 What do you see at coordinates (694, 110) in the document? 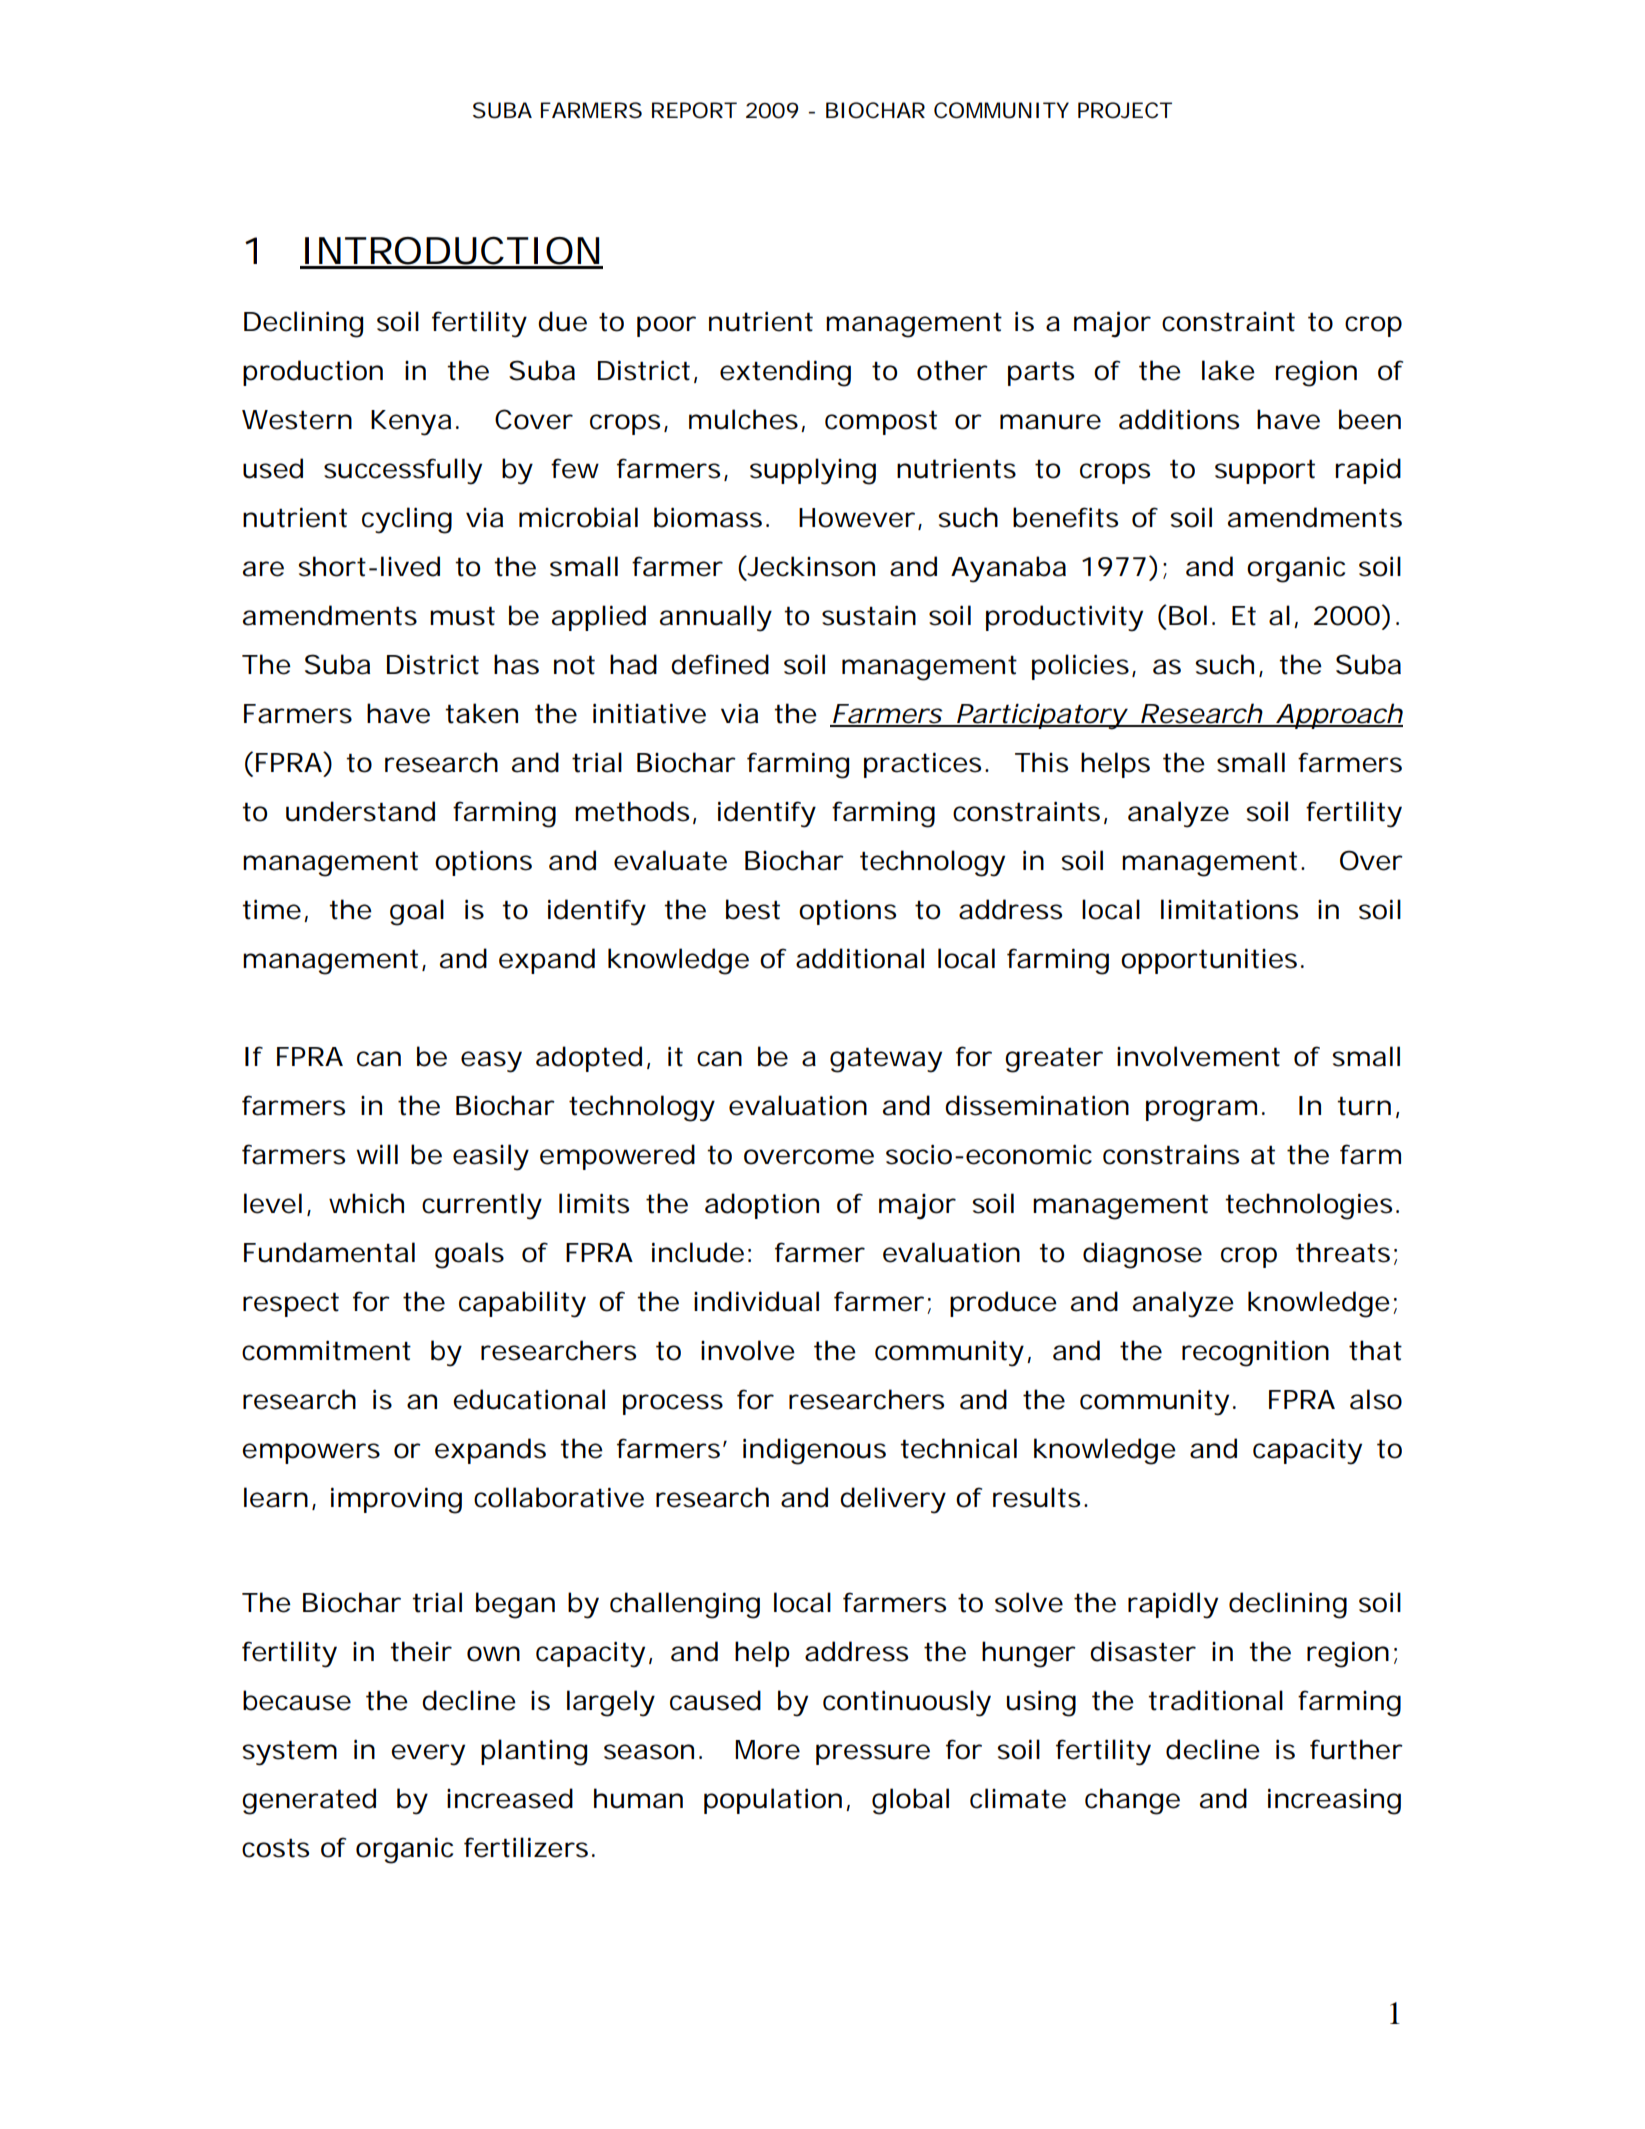
I see `REPORT` at bounding box center [694, 110].
